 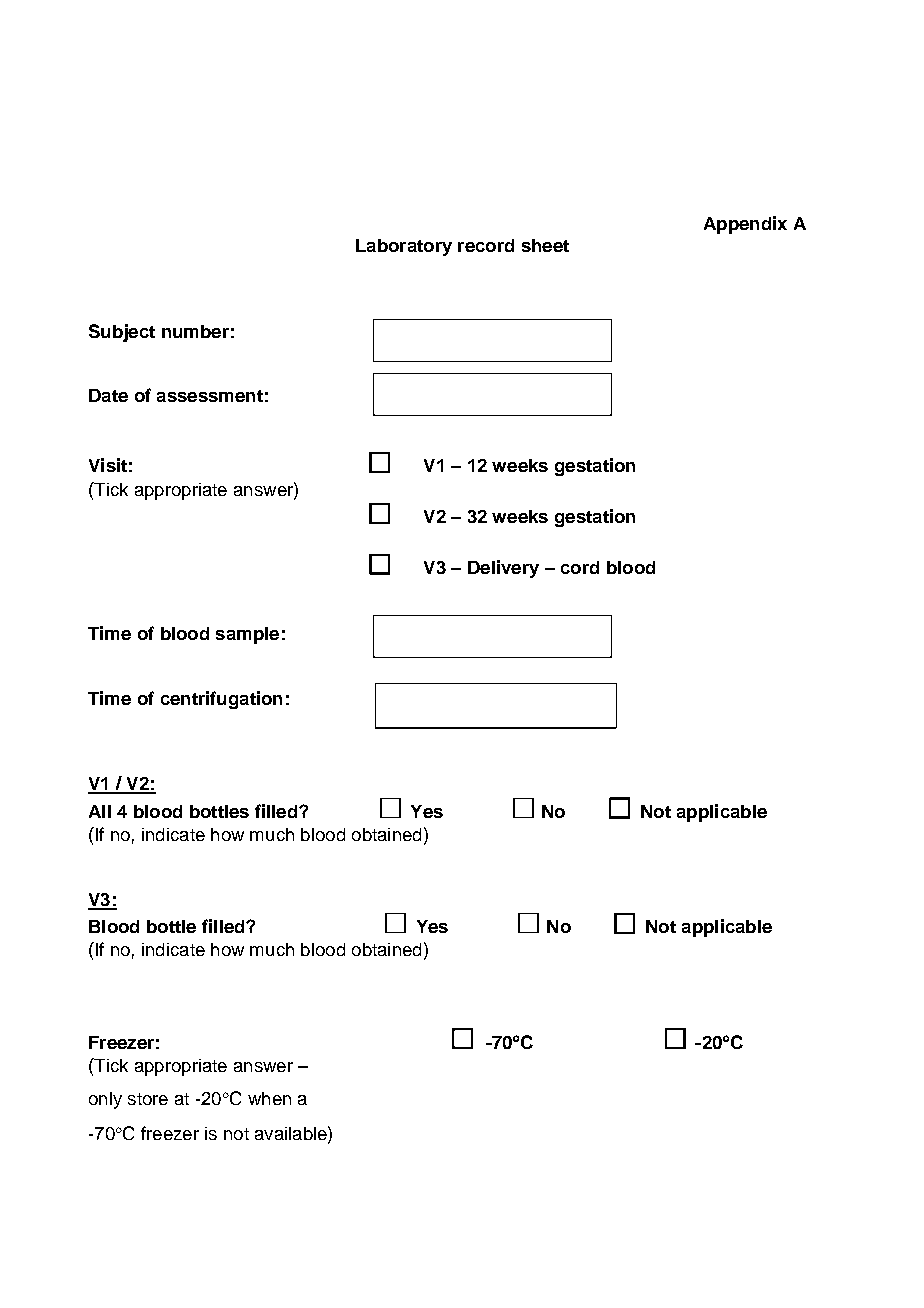 What do you see at coordinates (292, 1133) in the image?
I see `available` at bounding box center [292, 1133].
